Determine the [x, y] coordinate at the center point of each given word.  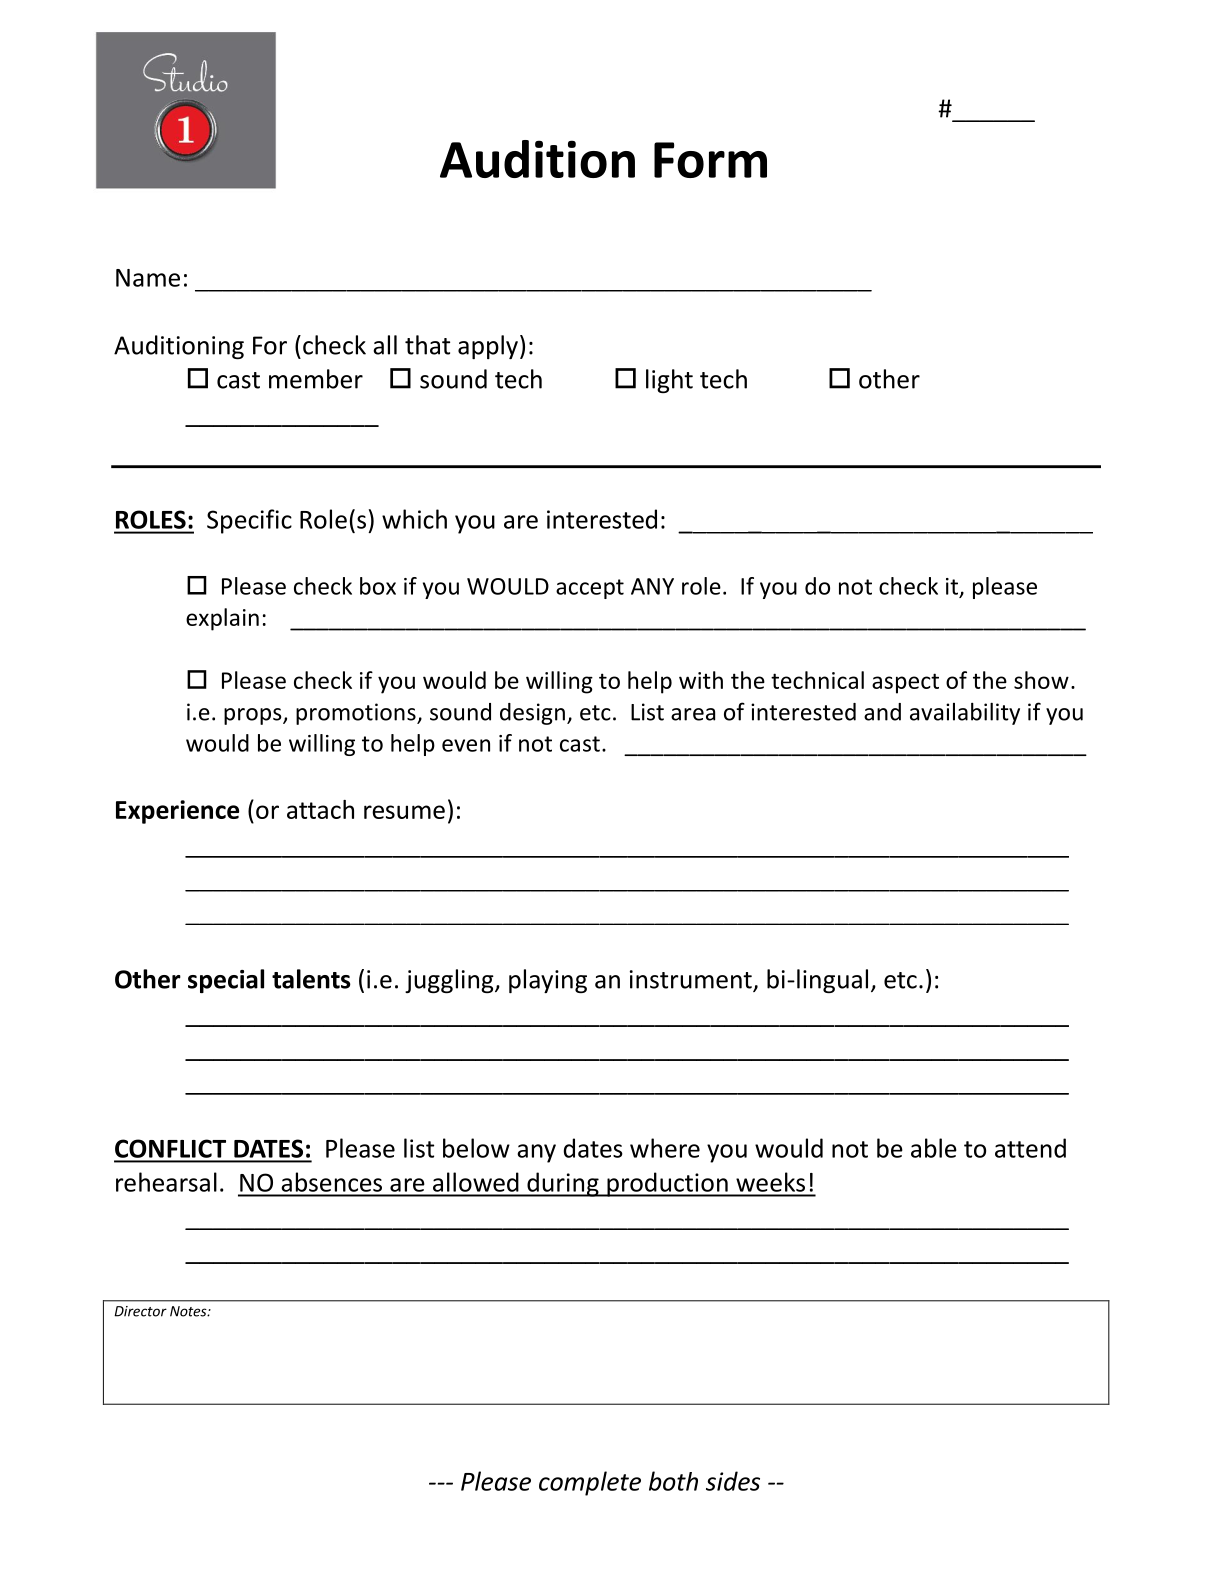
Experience [177, 812]
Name [148, 278]
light [669, 381]
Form [710, 160]
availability [965, 713]
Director [140, 1311]
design [532, 714]
